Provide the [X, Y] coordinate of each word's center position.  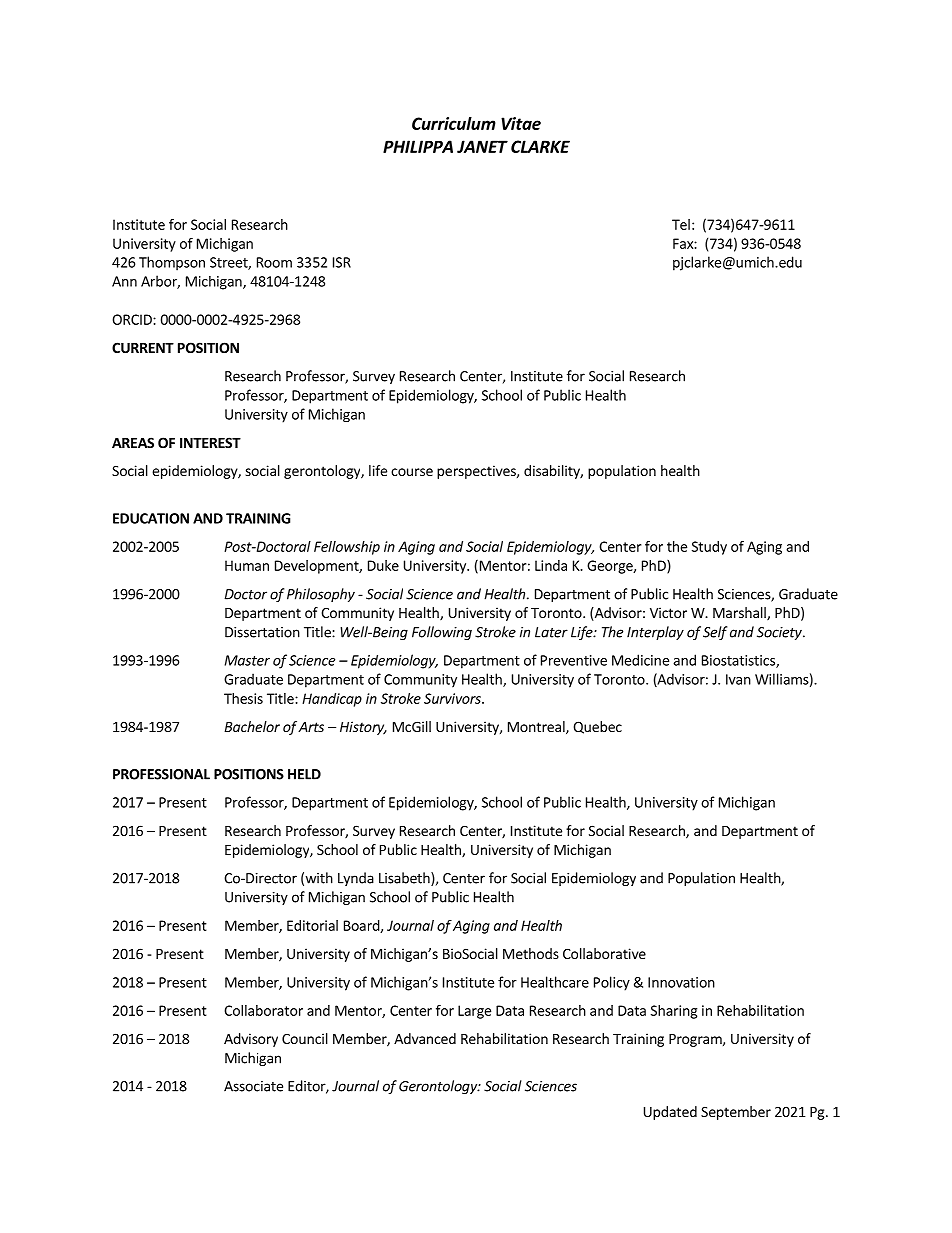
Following [442, 633]
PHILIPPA [418, 146]
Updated [670, 1113]
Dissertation [262, 632]
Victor [668, 612]
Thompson [172, 263]
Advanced [425, 1038]
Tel [681, 224]
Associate [253, 1086]
